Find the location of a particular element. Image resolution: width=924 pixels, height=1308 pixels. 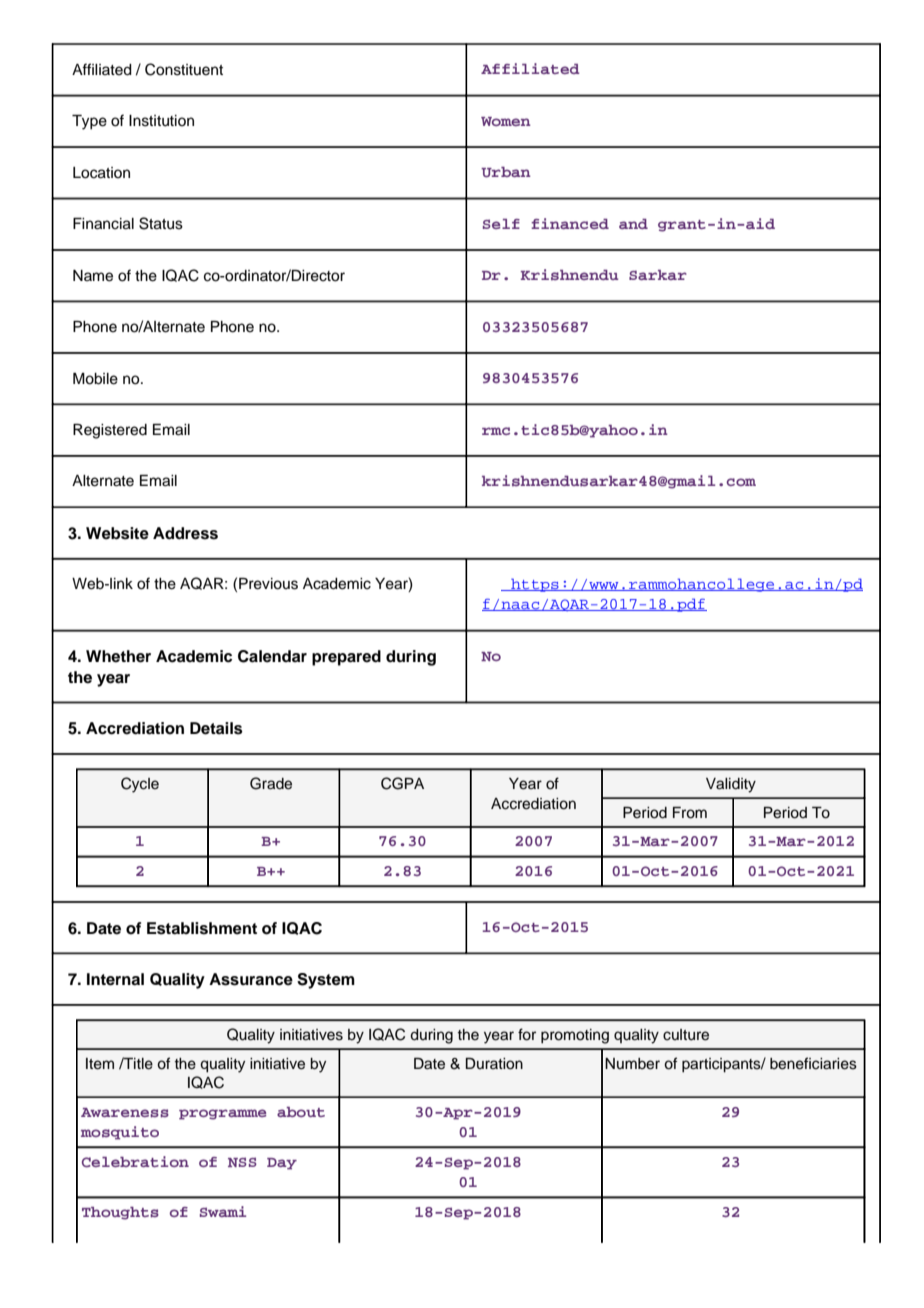

Address is located at coordinates (185, 533).
